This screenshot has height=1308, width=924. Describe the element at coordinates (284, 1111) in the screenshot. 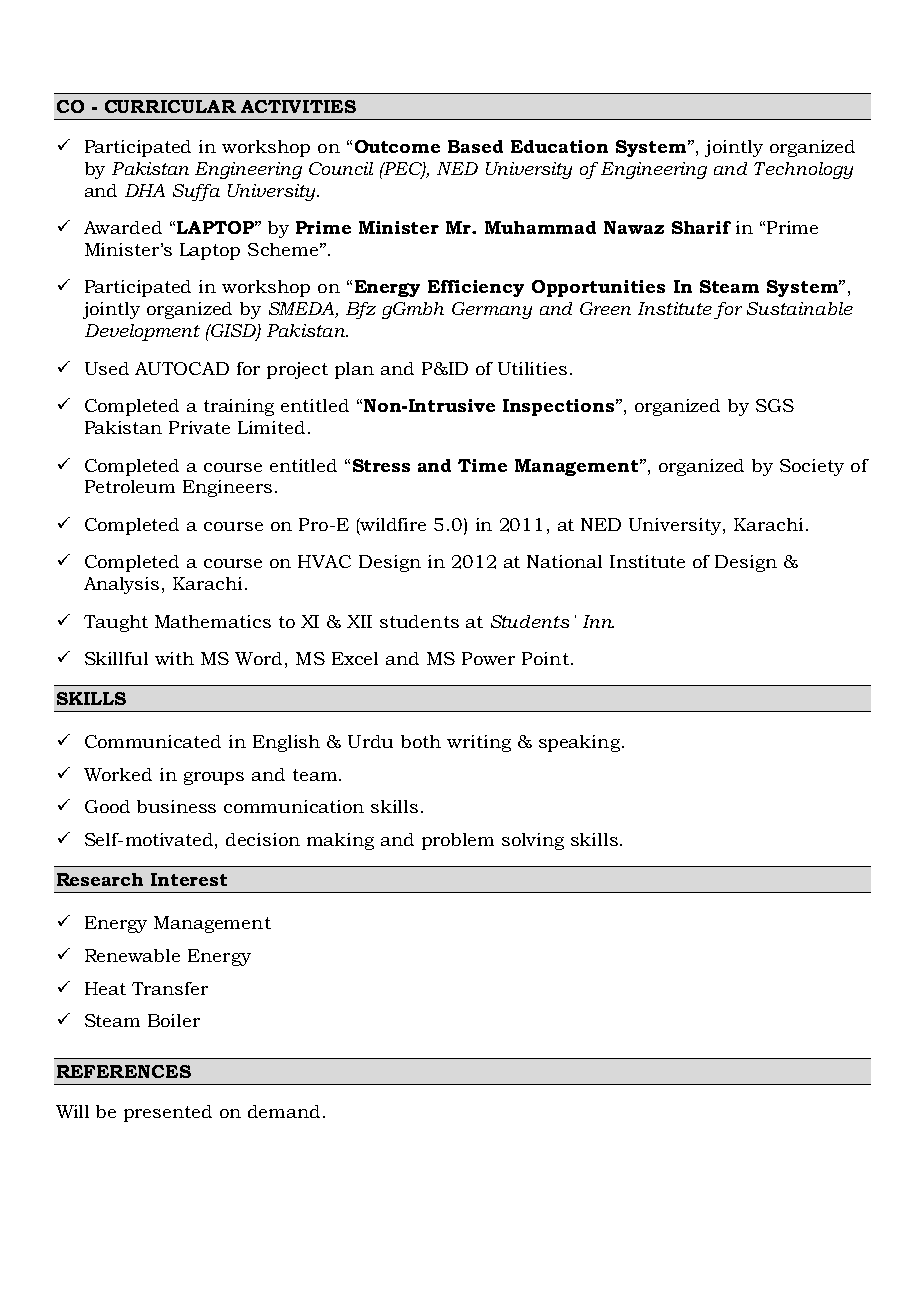

I see `demand` at that location.
